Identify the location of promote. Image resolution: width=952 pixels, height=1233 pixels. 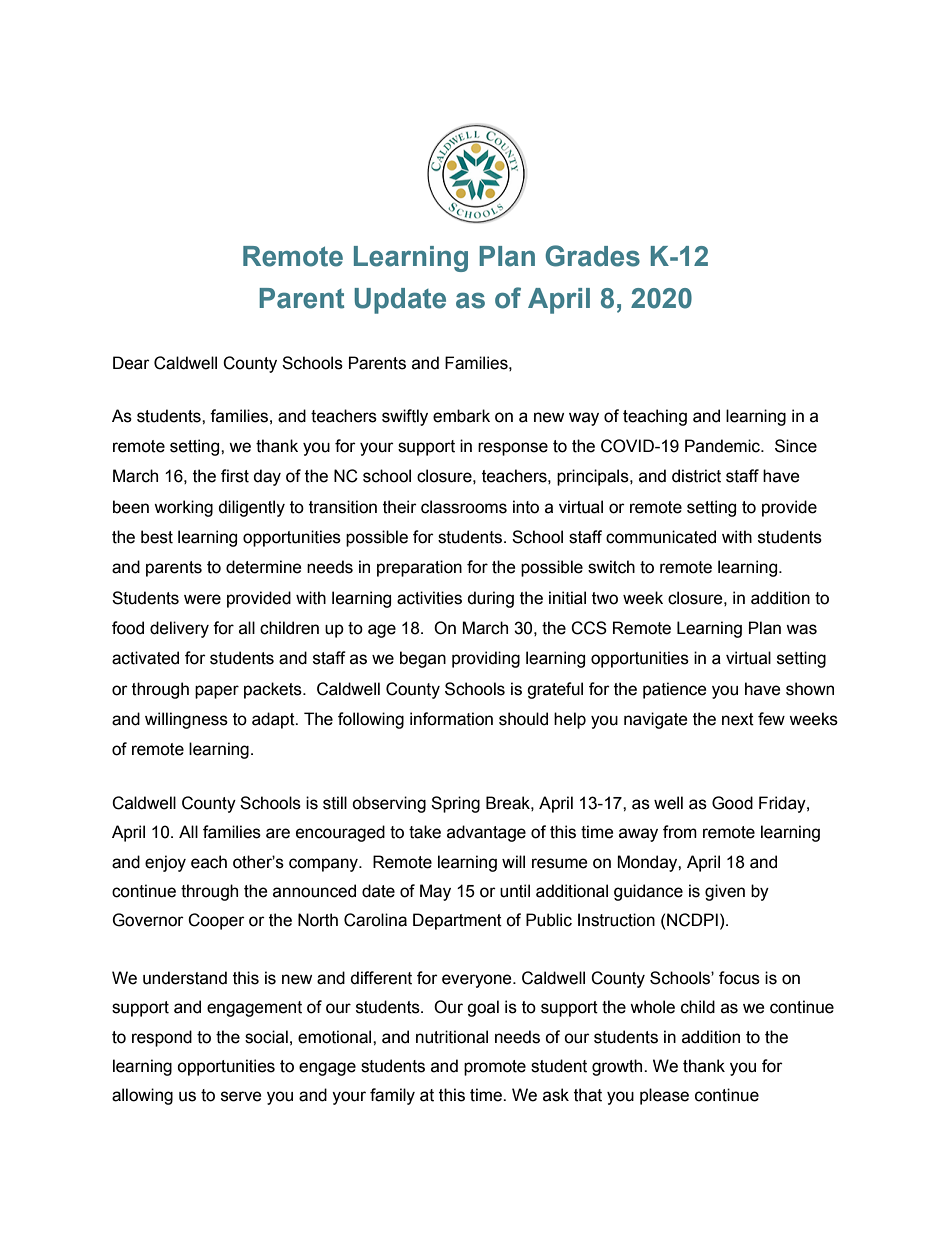
(495, 1068).
